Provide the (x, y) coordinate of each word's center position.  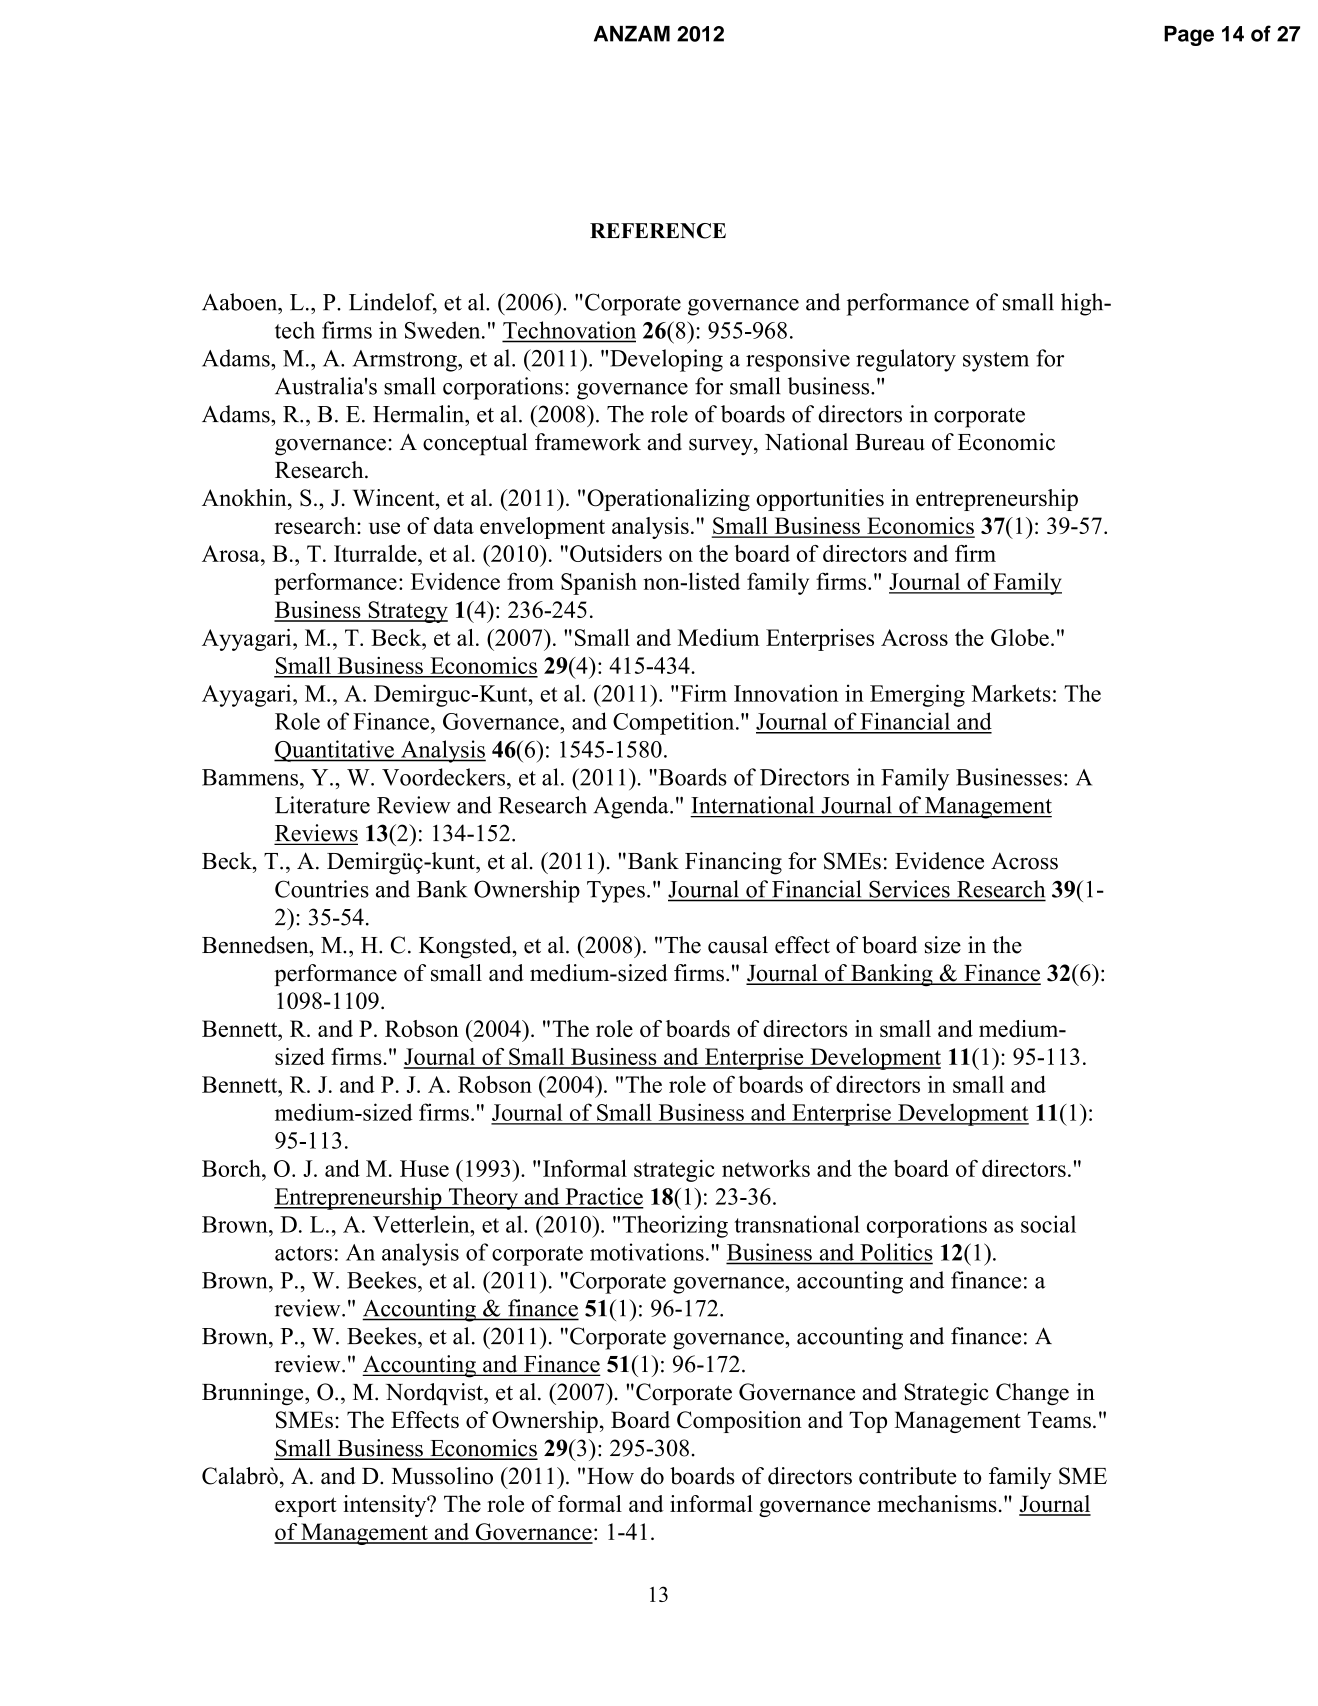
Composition (739, 1422)
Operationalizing (668, 500)
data (454, 525)
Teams (1059, 1420)
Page (1189, 36)
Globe (1020, 637)
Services (909, 889)
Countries (322, 889)
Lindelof (393, 303)
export (305, 1507)
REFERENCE (658, 231)
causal (738, 945)
